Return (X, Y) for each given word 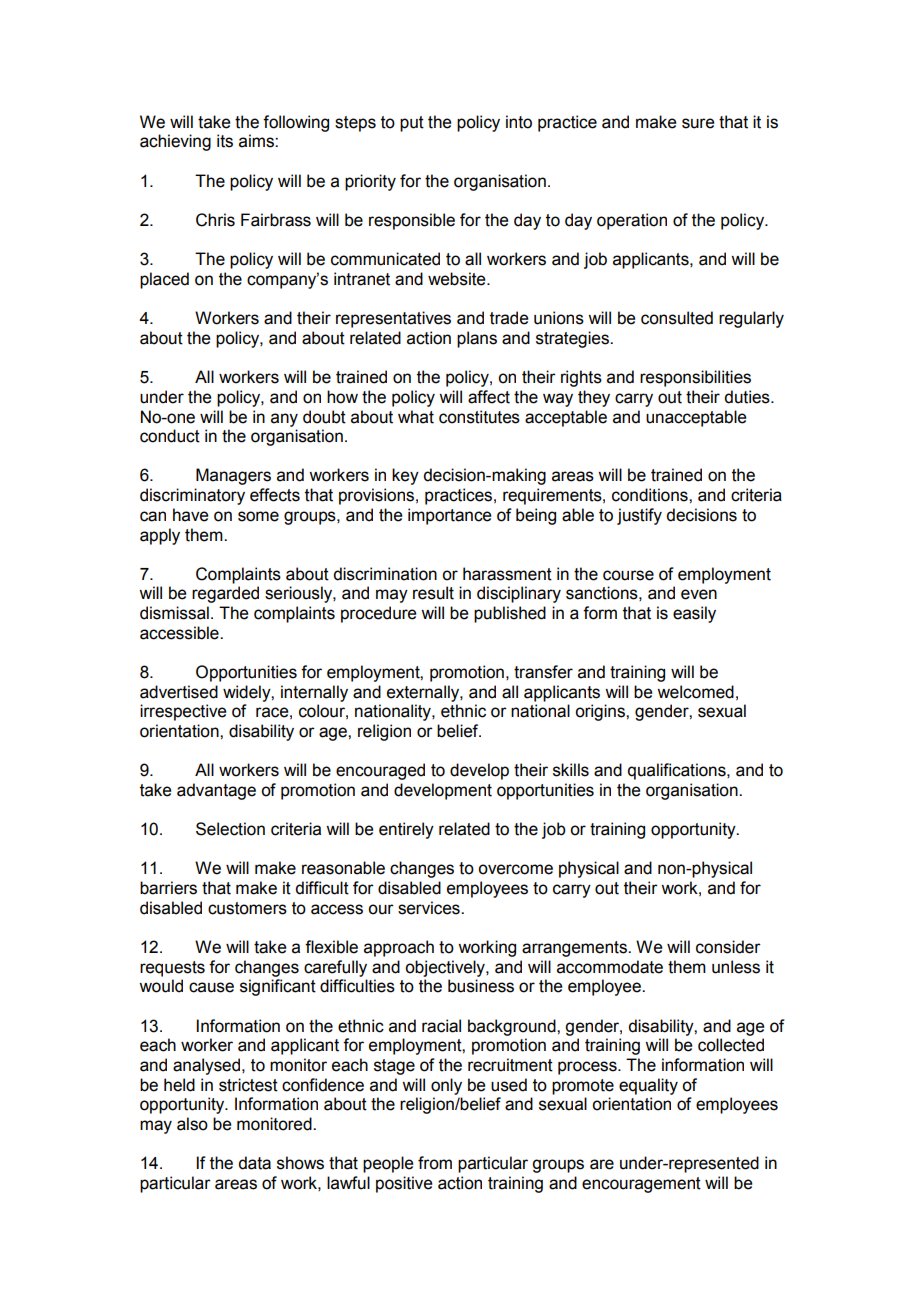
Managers (233, 476)
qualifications (678, 771)
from (435, 1163)
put (412, 124)
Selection (230, 829)
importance (449, 516)
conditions (651, 495)
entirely (406, 830)
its (225, 141)
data (254, 1163)
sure (698, 123)
